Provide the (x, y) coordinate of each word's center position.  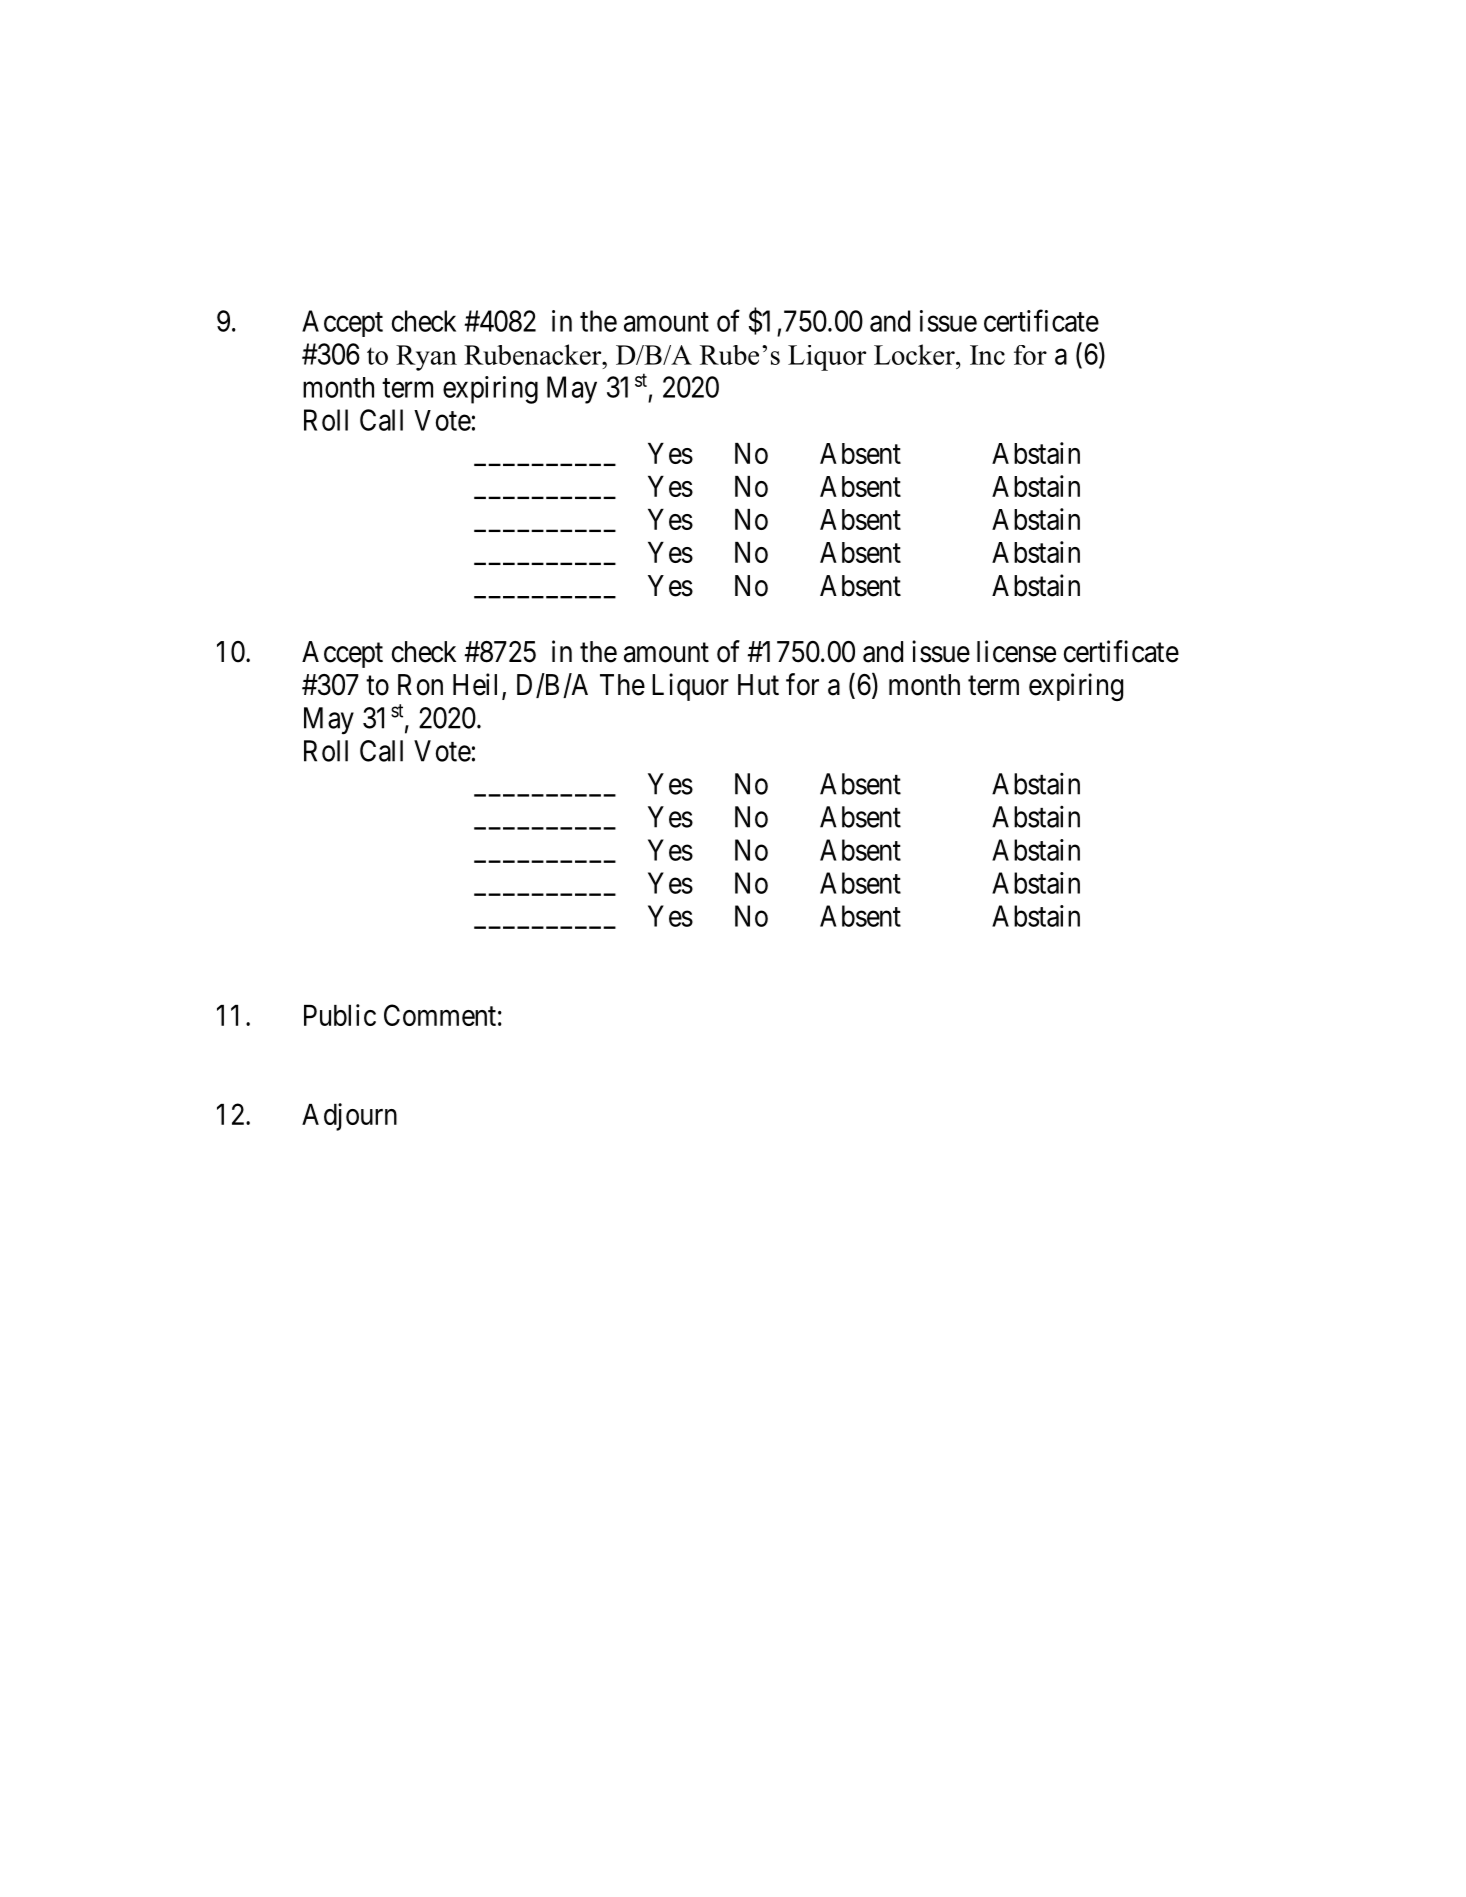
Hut (758, 684)
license (1016, 651)
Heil (478, 685)
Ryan (426, 358)
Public (340, 1015)
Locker (915, 354)
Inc (987, 355)
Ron (420, 685)
